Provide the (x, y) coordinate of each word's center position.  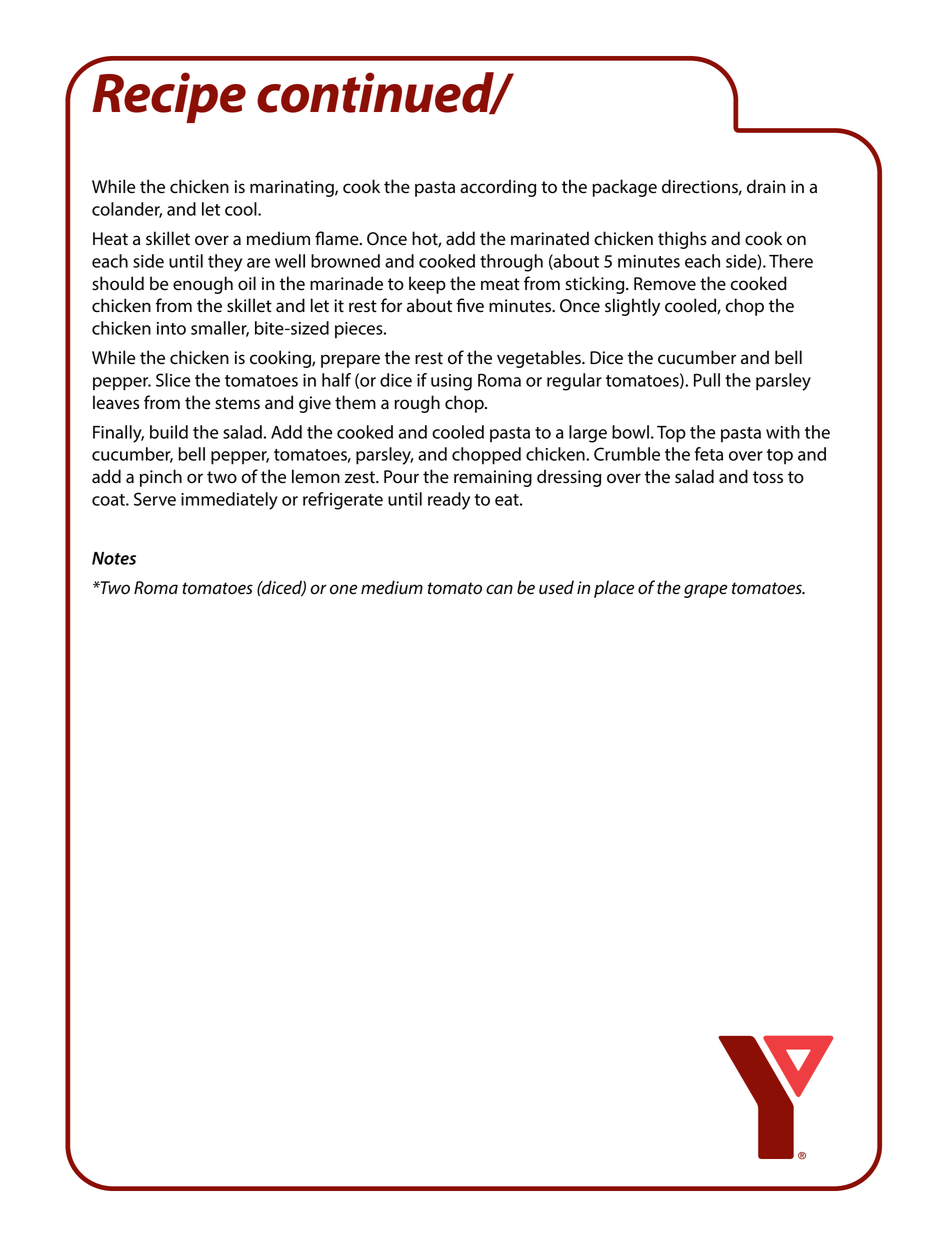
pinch (161, 478)
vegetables (540, 359)
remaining (493, 478)
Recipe (169, 97)
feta (708, 454)
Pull (707, 380)
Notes (114, 558)
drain (766, 186)
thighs (682, 240)
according (498, 188)
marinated (550, 238)
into (171, 328)
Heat (110, 239)
